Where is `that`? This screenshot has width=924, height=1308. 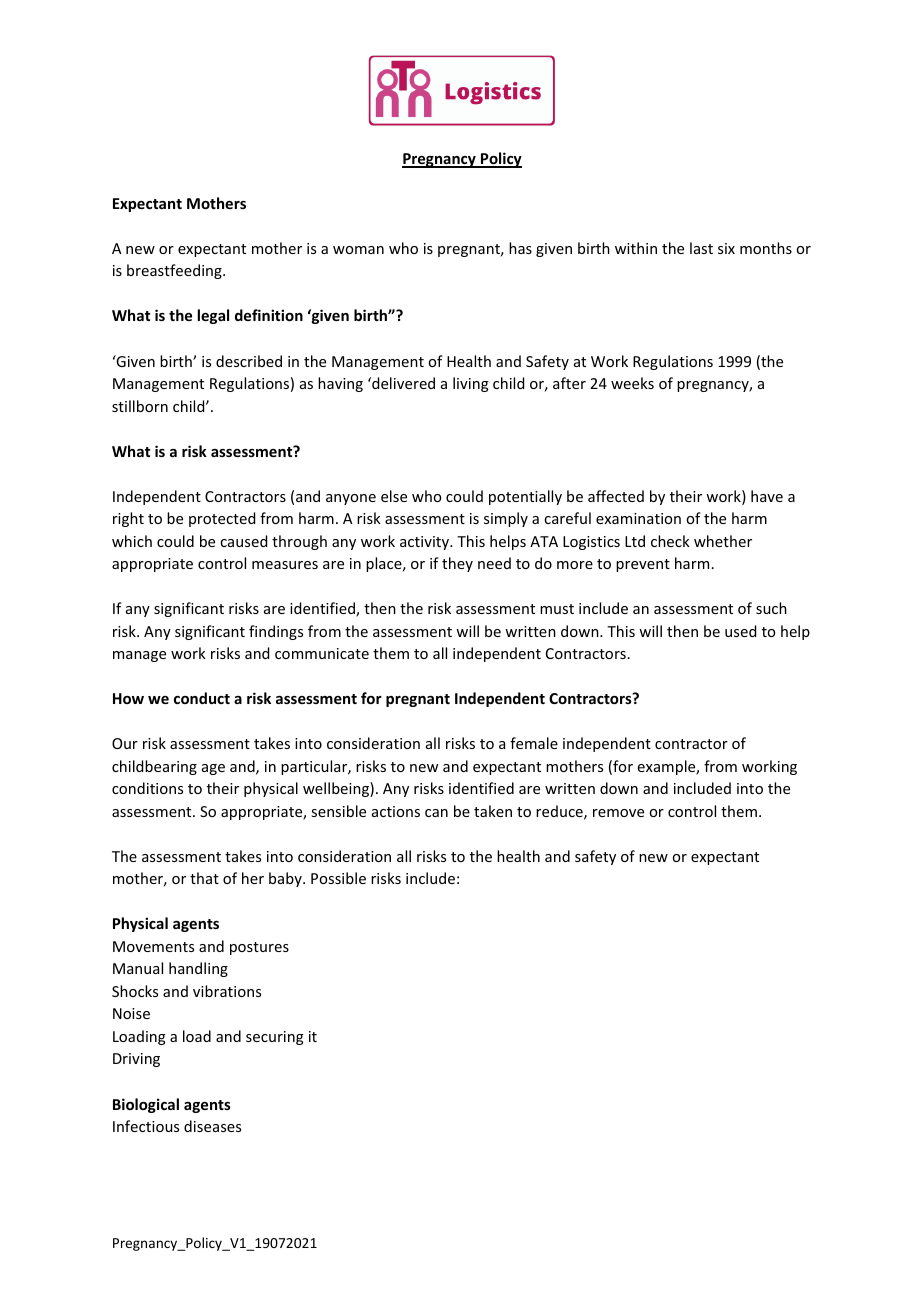
that is located at coordinates (204, 878).
